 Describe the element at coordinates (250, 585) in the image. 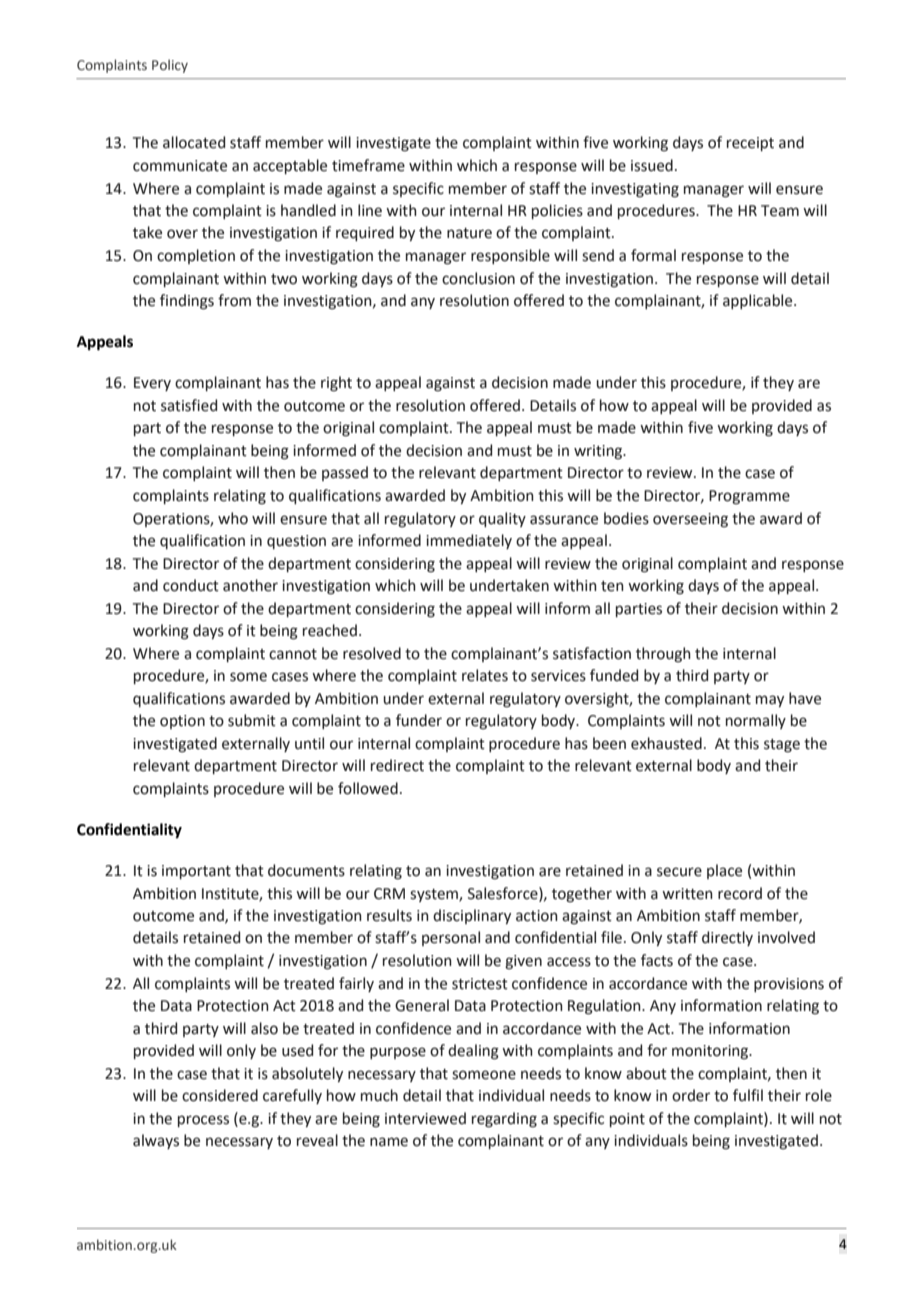

I see `another` at that location.
